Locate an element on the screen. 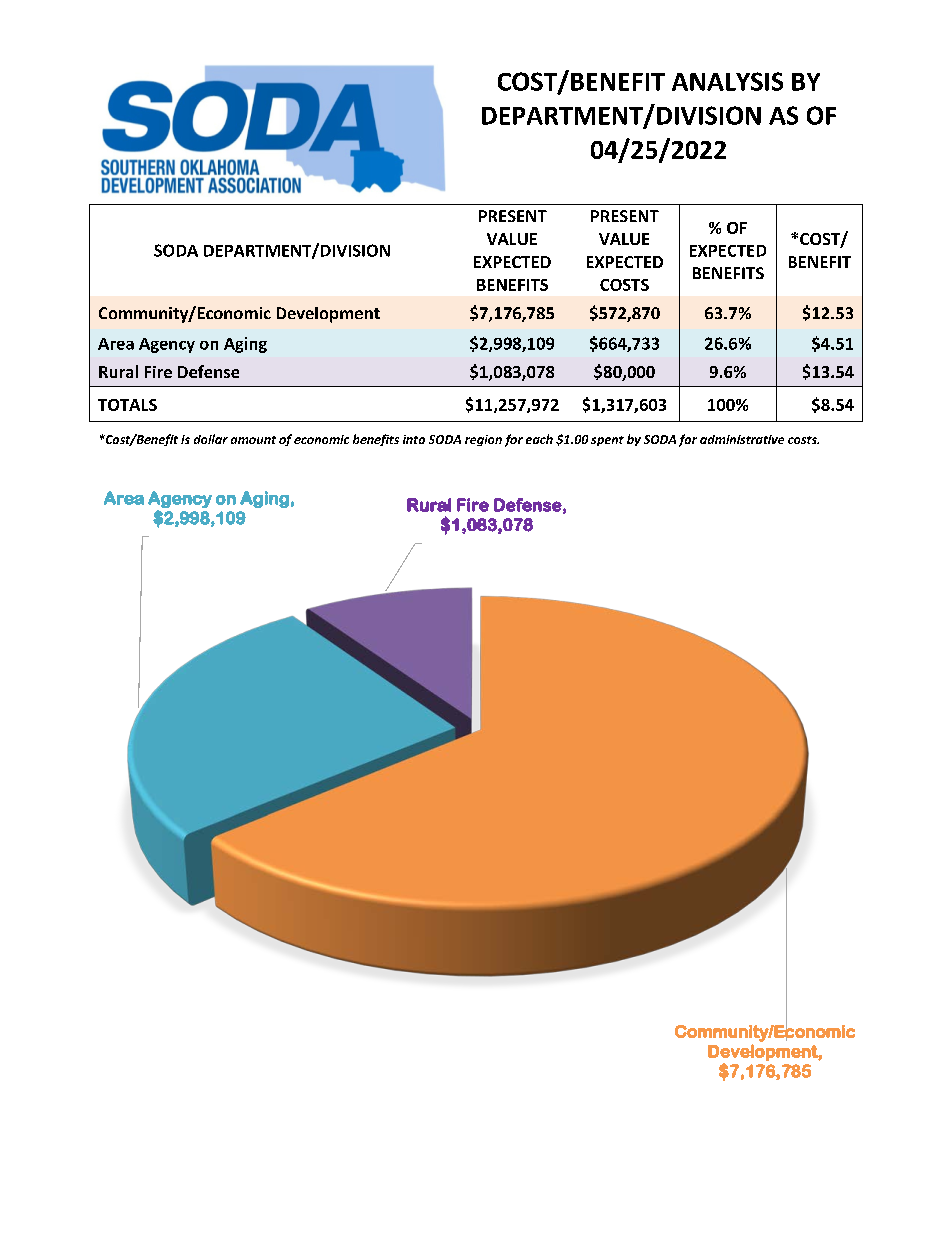 The image size is (952, 1233). TOTALS is located at coordinates (127, 405).
